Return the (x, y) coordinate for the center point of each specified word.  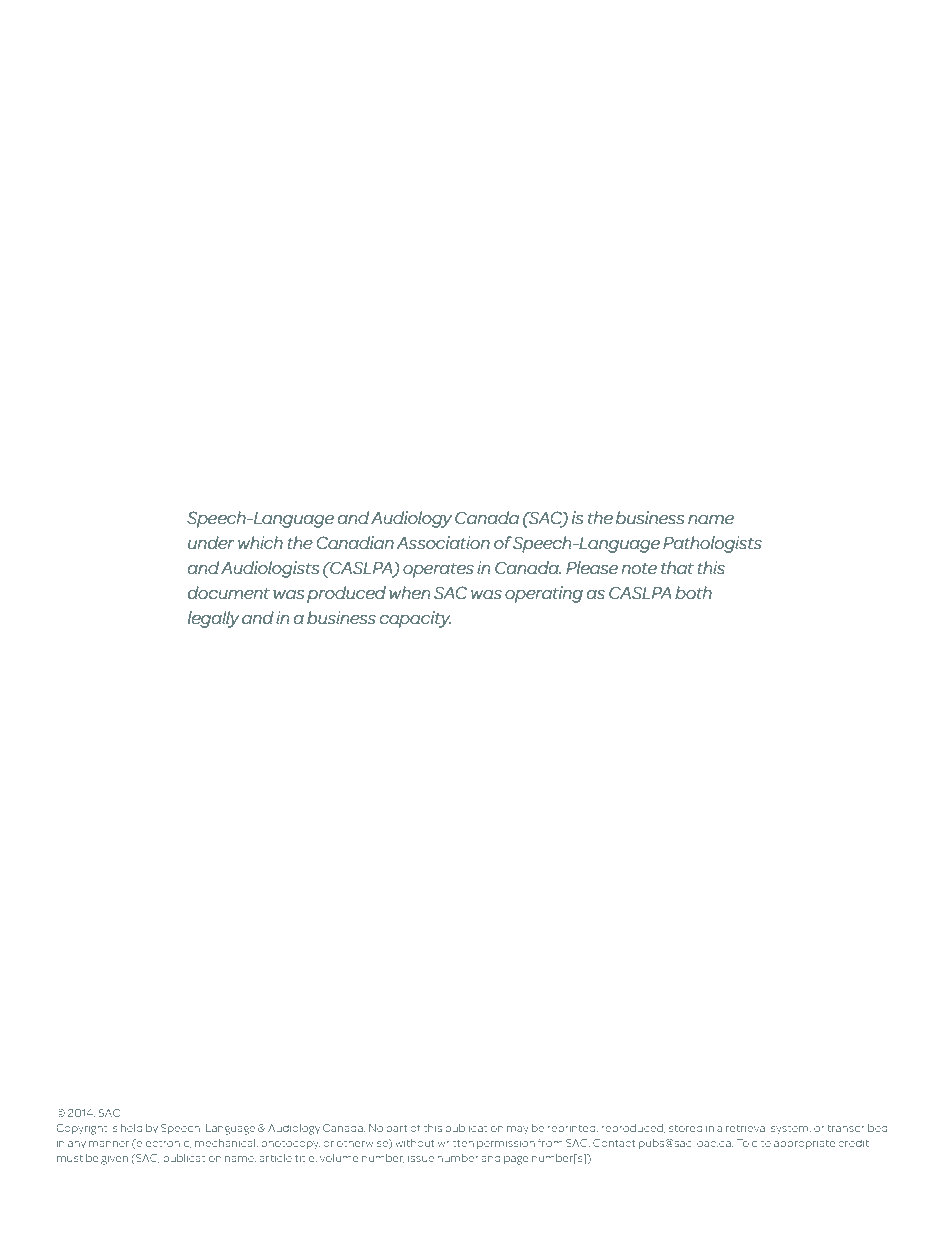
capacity (415, 619)
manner (109, 1144)
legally (213, 619)
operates (438, 570)
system (791, 1129)
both (693, 592)
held (131, 1128)
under (211, 543)
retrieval (746, 1128)
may (518, 1130)
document (229, 593)
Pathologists (712, 544)
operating (544, 594)
